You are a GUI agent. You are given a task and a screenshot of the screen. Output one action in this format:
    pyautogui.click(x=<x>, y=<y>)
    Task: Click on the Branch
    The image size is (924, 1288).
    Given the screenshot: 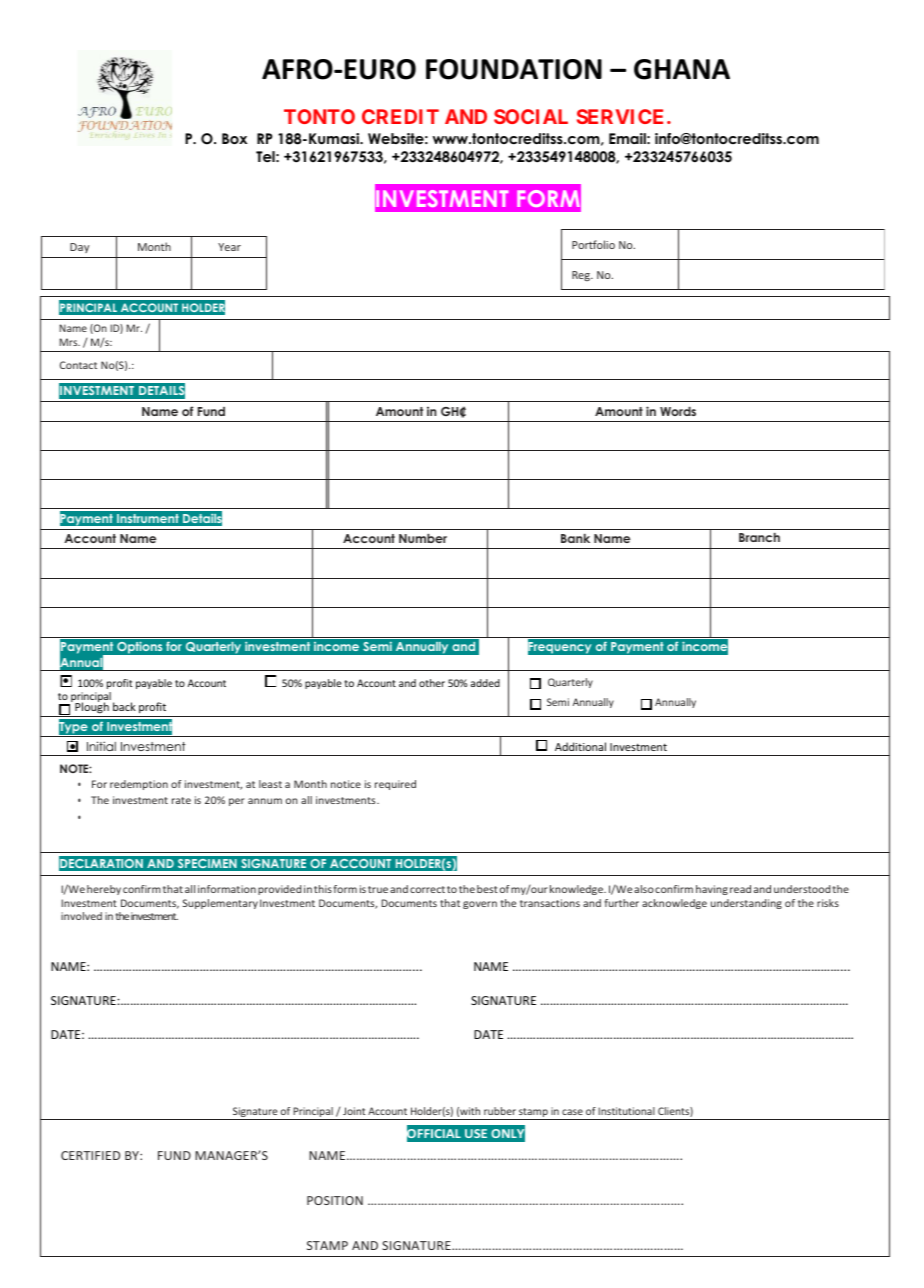 What is the action you would take?
    pyautogui.click(x=759, y=537)
